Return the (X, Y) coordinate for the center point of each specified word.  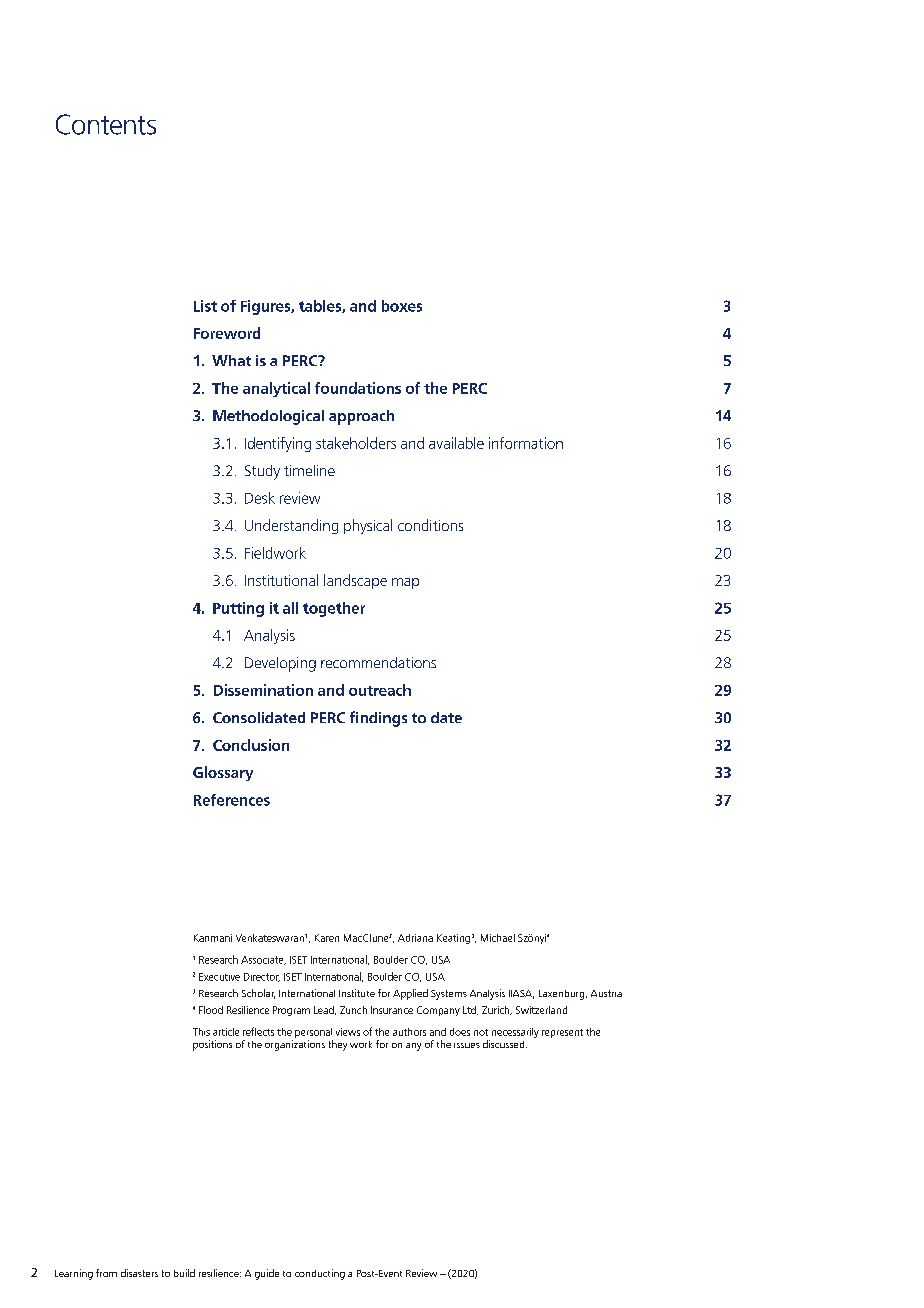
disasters (139, 1273)
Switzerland (541, 1010)
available (456, 443)
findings (378, 719)
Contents (106, 124)
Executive (219, 977)
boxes (402, 306)
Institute (357, 993)
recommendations (378, 662)
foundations (358, 388)
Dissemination (263, 690)
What (231, 360)
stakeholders (356, 443)
